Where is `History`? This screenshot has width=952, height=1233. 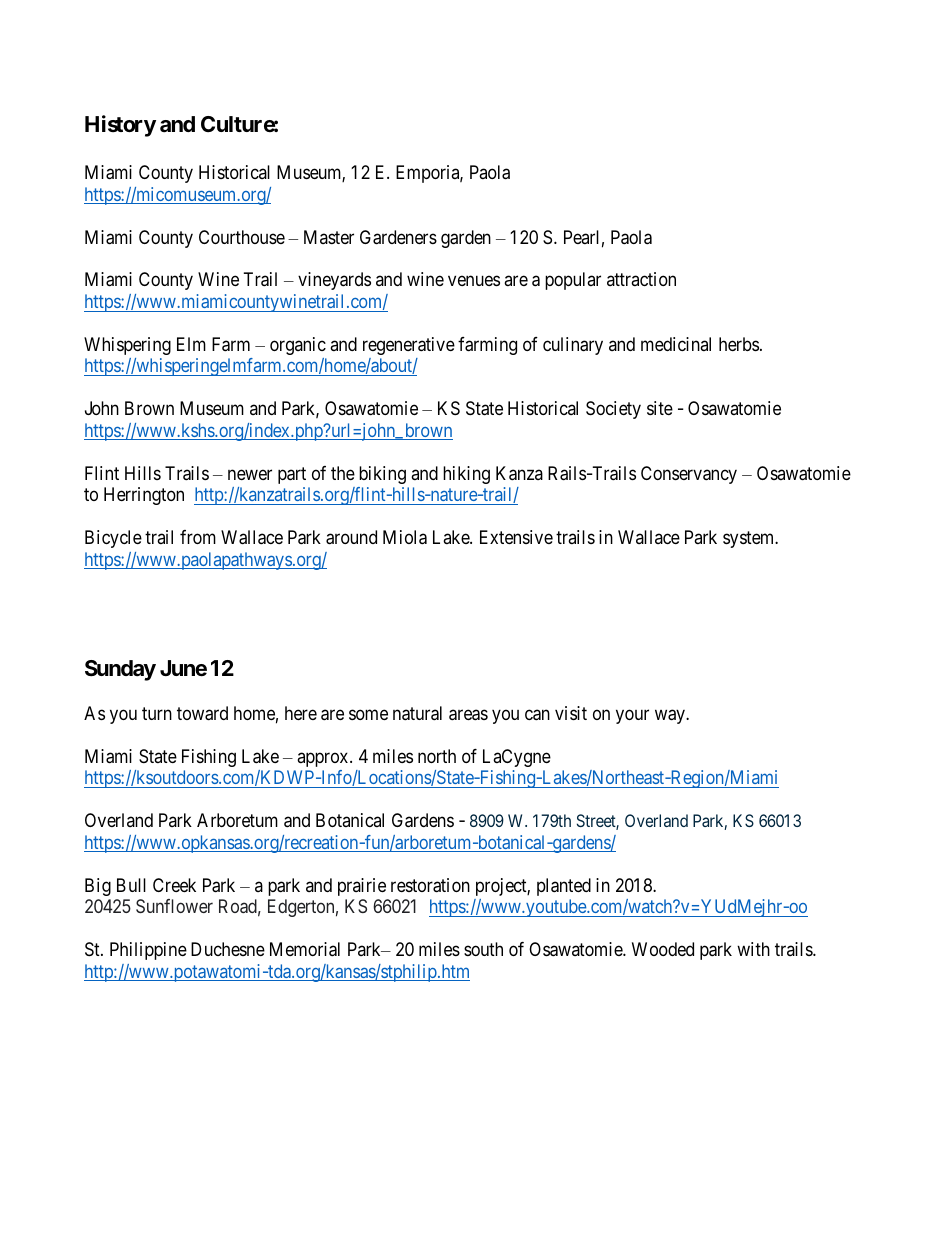 History is located at coordinates (120, 126).
